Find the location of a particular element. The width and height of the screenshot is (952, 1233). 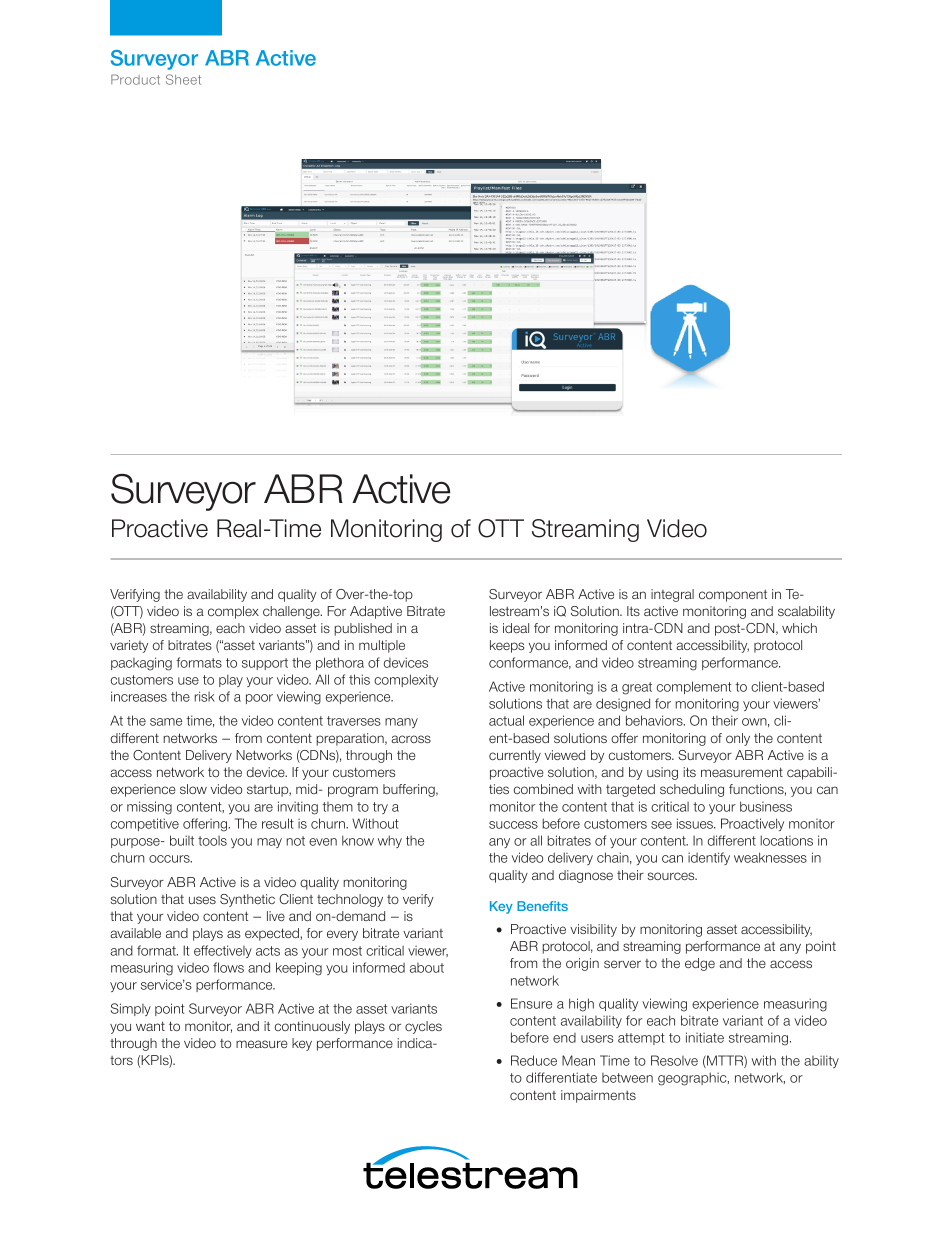

Product is located at coordinates (135, 79).
